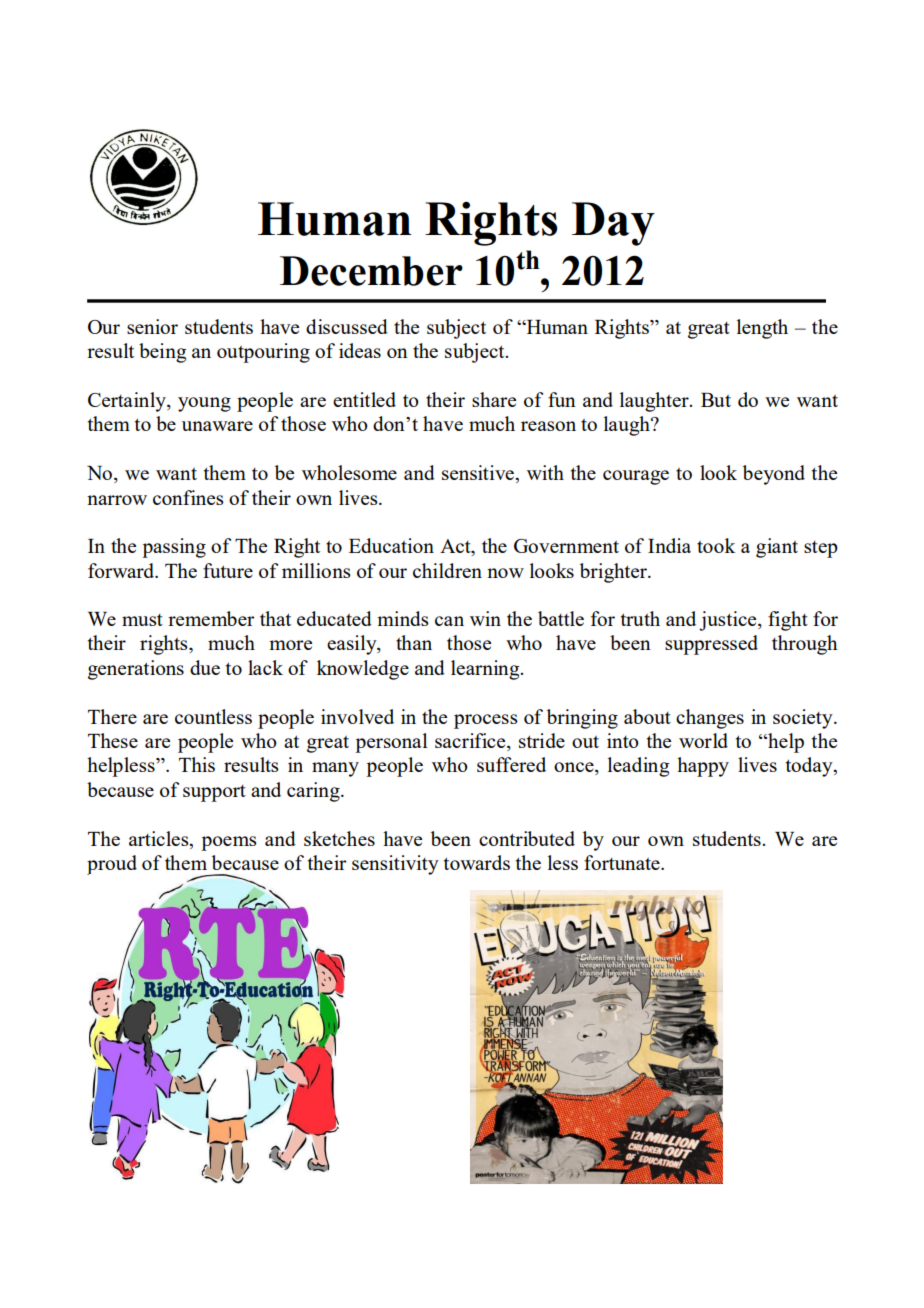 This screenshot has width=924, height=1308. Describe the element at coordinates (228, 570) in the screenshot. I see `future` at that location.
